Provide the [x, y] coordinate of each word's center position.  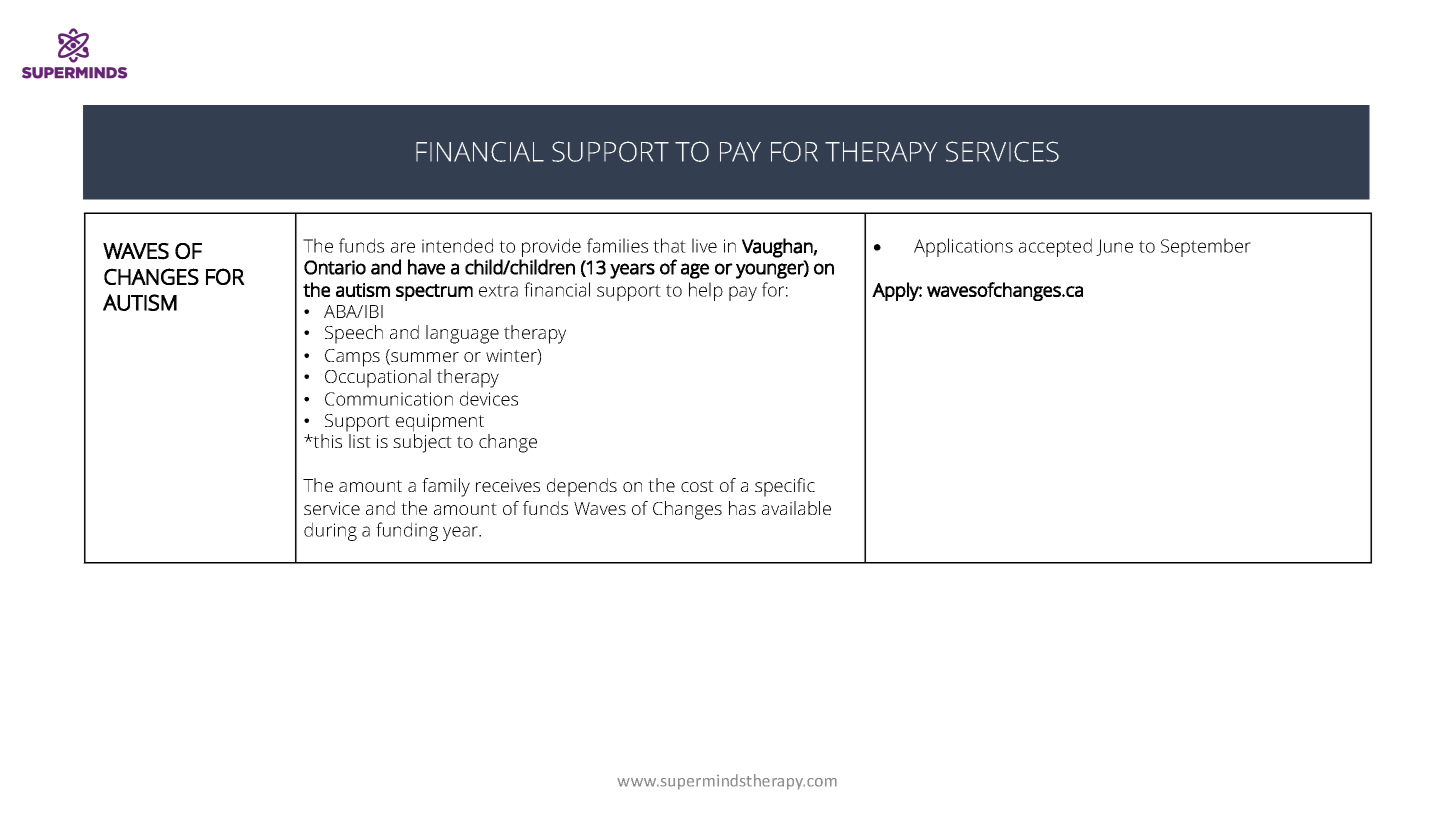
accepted [1055, 247]
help [706, 291]
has [742, 508]
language [462, 334]
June [1114, 247]
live [704, 245]
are [403, 247]
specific [785, 487]
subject [422, 443]
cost [697, 486]
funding [407, 531]
